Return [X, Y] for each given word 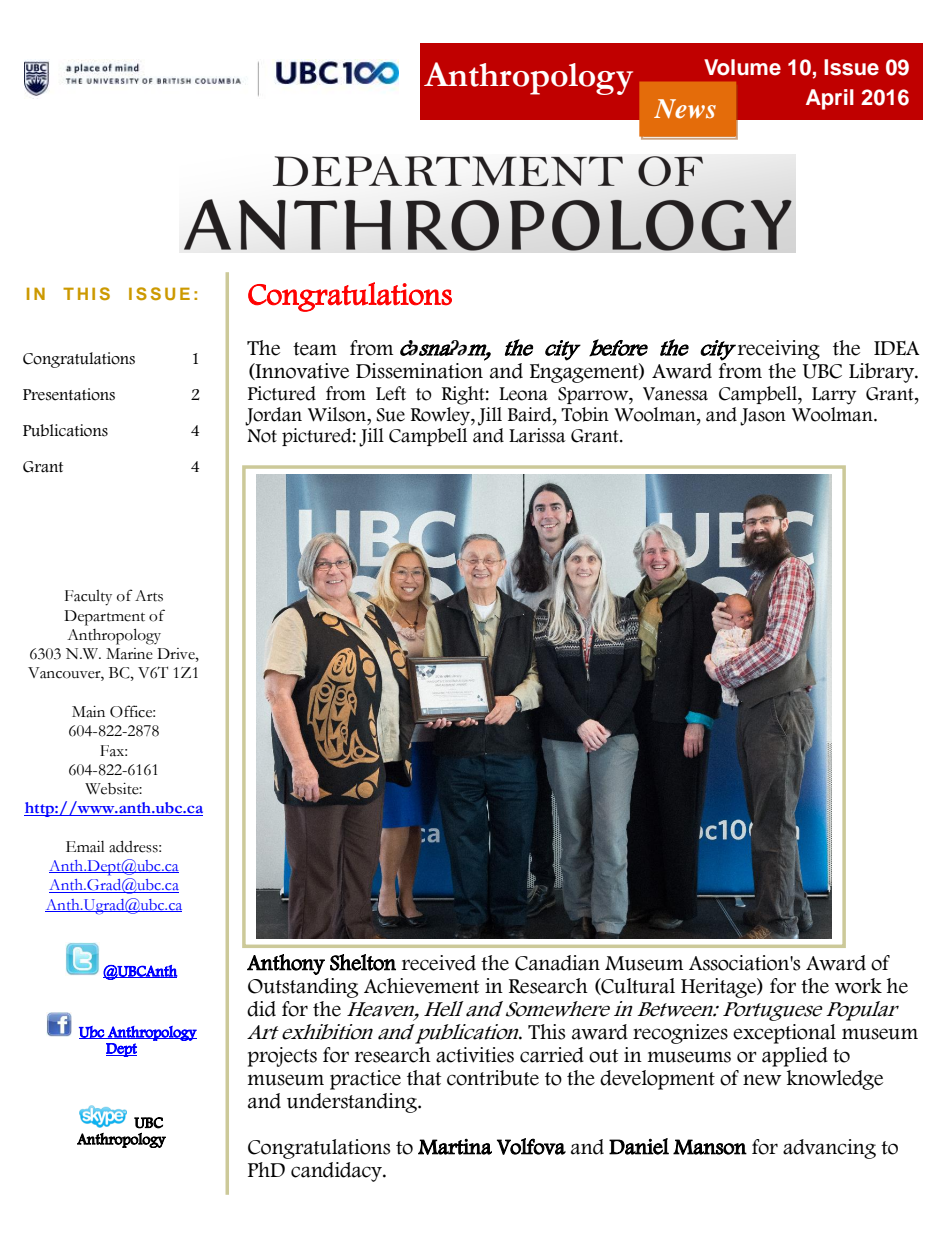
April [830, 99]
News [685, 108]
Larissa [537, 435]
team [315, 349]
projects [282, 1057]
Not [262, 436]
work [858, 986]
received [439, 963]
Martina [455, 1147]
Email [85, 847]
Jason [763, 417]
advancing [829, 1149]
